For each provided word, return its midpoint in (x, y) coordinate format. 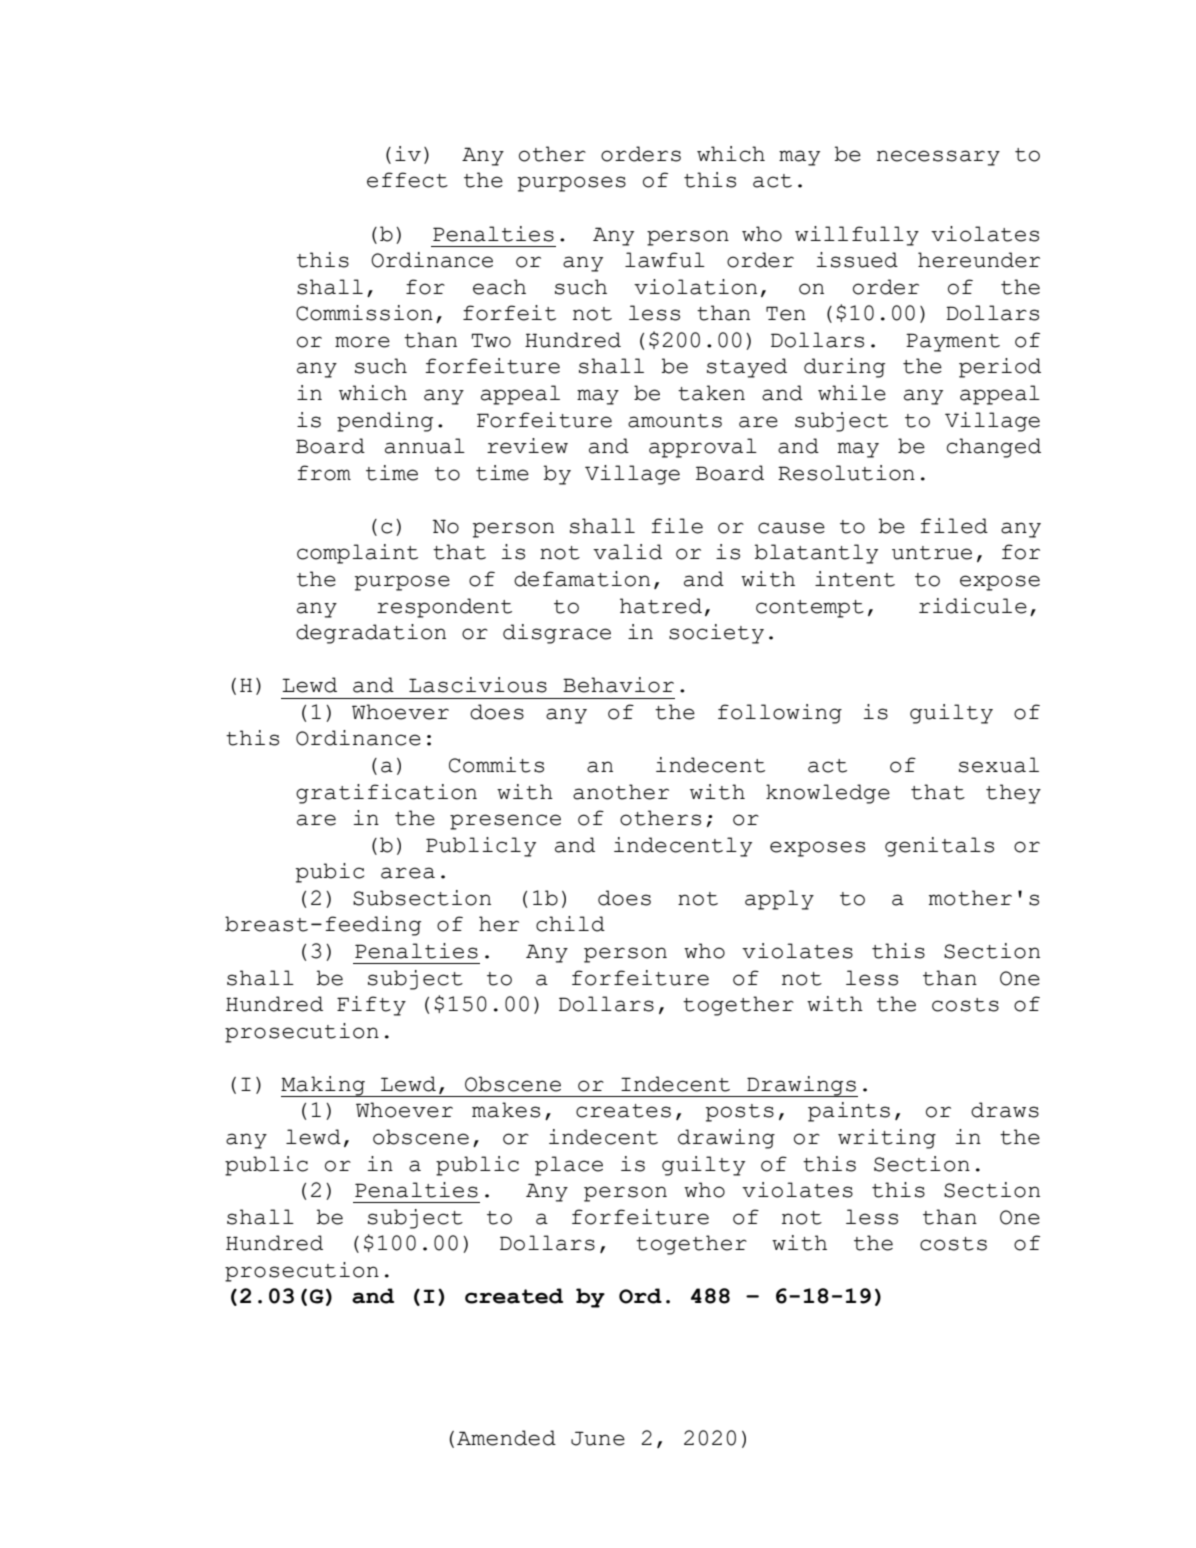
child (570, 924)
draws (1005, 1110)
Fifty (371, 1006)
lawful (665, 260)
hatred (661, 606)
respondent (444, 608)
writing (887, 1139)
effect (407, 180)
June (598, 1438)
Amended (506, 1438)
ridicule (973, 606)
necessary (938, 158)
